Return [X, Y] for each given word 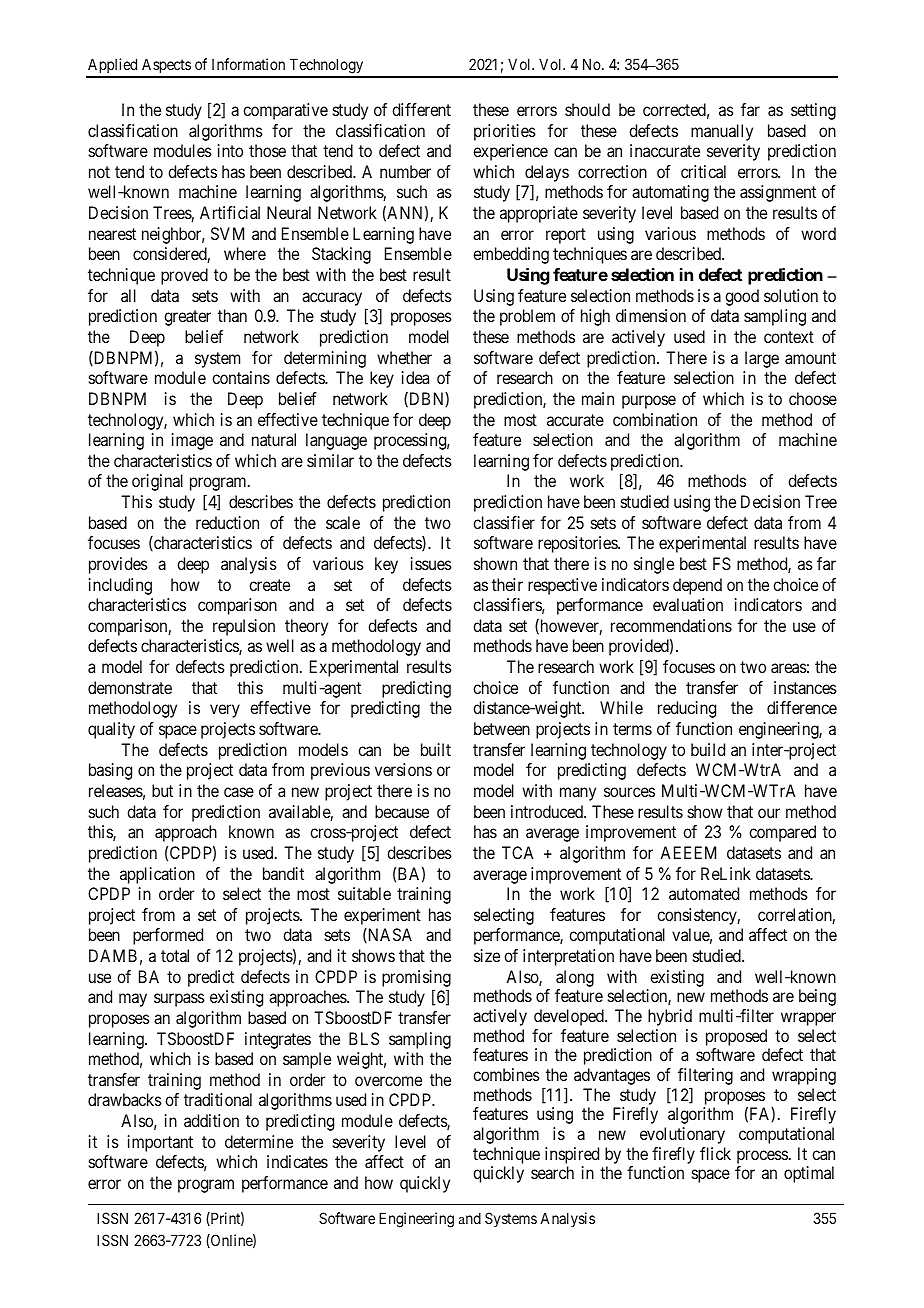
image [192, 441]
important [160, 1143]
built [436, 749]
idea [415, 377]
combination [655, 419]
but [162, 790]
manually [722, 132]
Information [248, 64]
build [708, 749]
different [421, 109]
